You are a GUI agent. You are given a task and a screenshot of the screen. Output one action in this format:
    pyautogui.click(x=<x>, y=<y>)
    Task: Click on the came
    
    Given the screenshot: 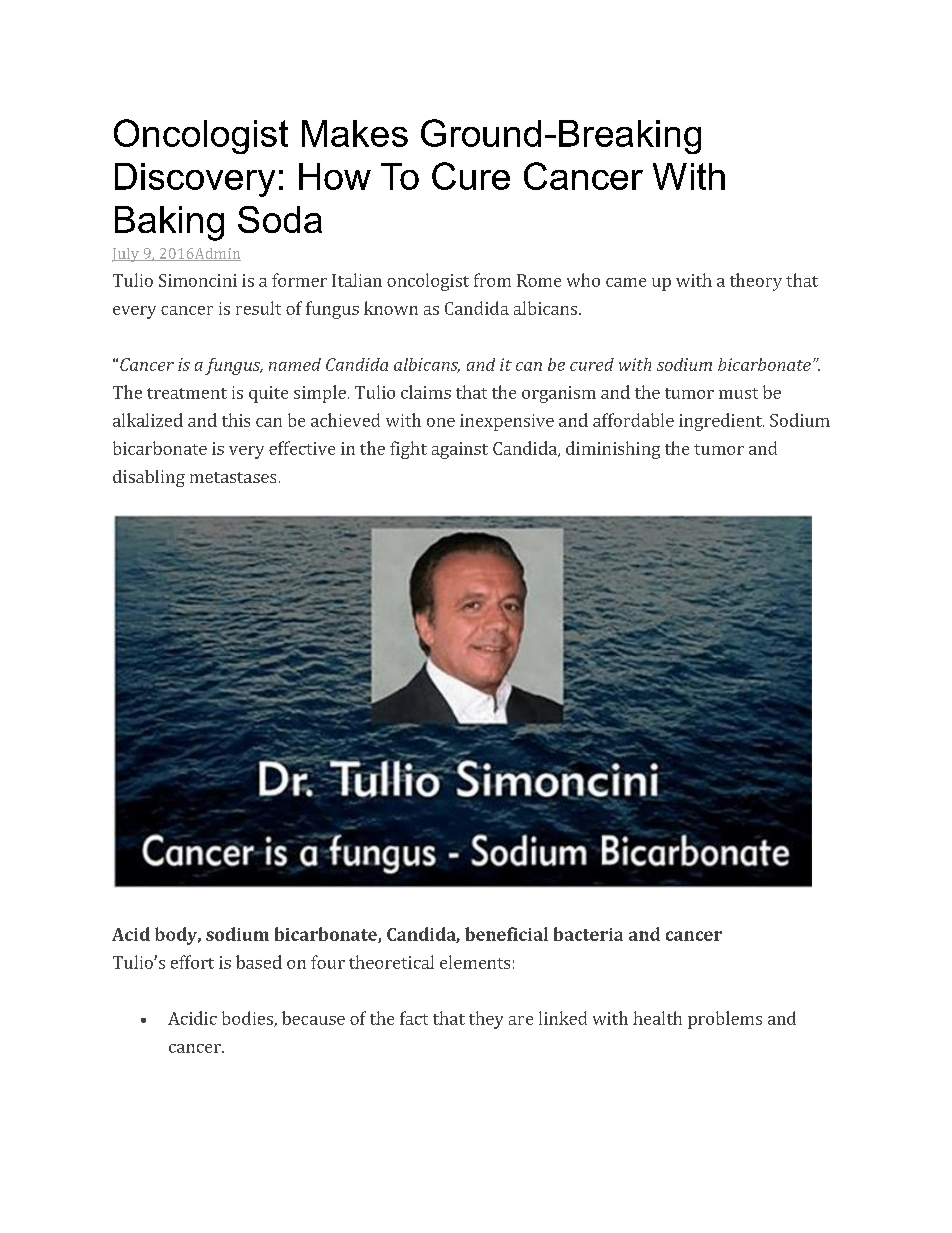 What is the action you would take?
    pyautogui.click(x=626, y=282)
